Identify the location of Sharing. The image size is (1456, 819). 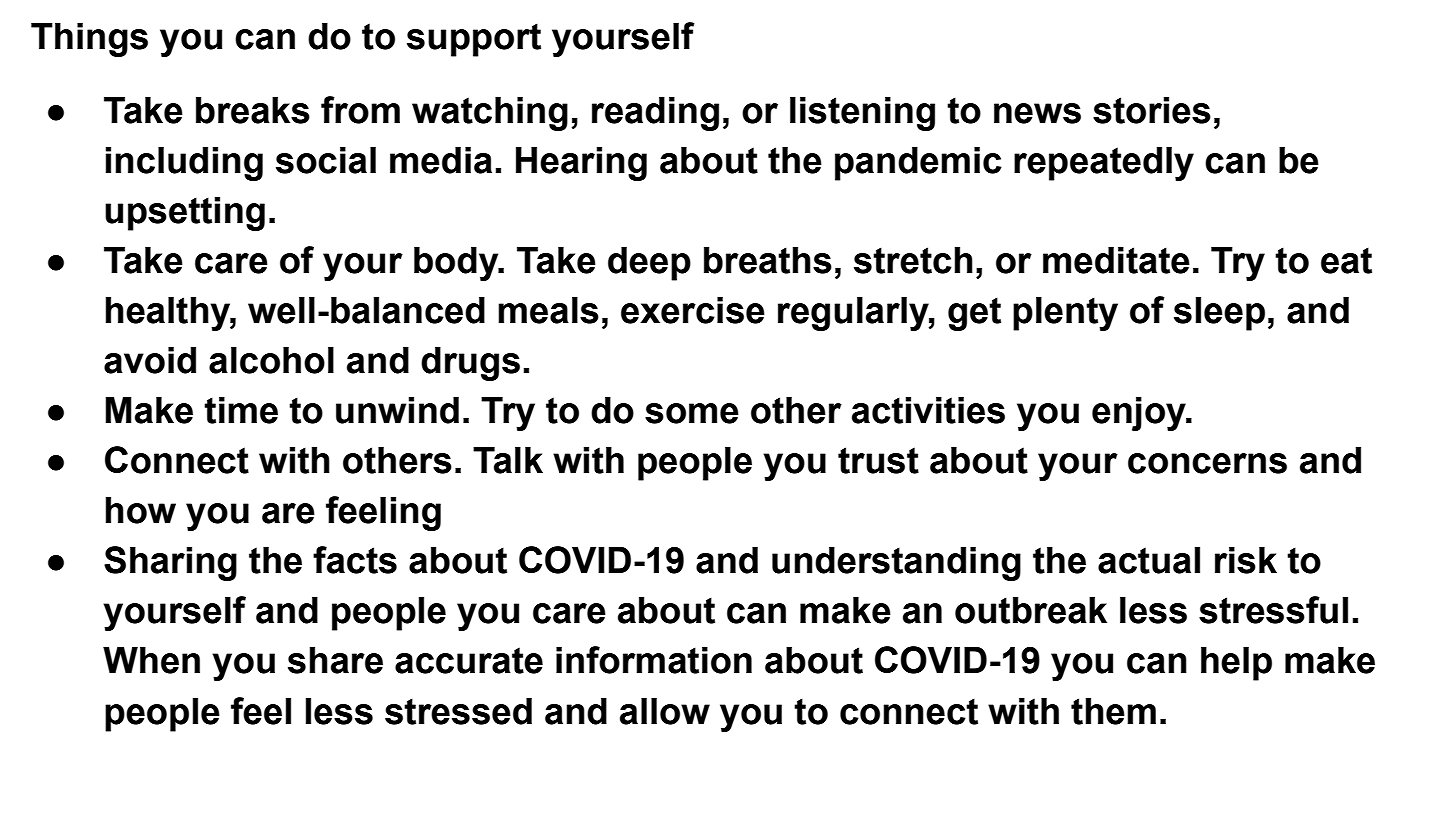
(170, 563).
